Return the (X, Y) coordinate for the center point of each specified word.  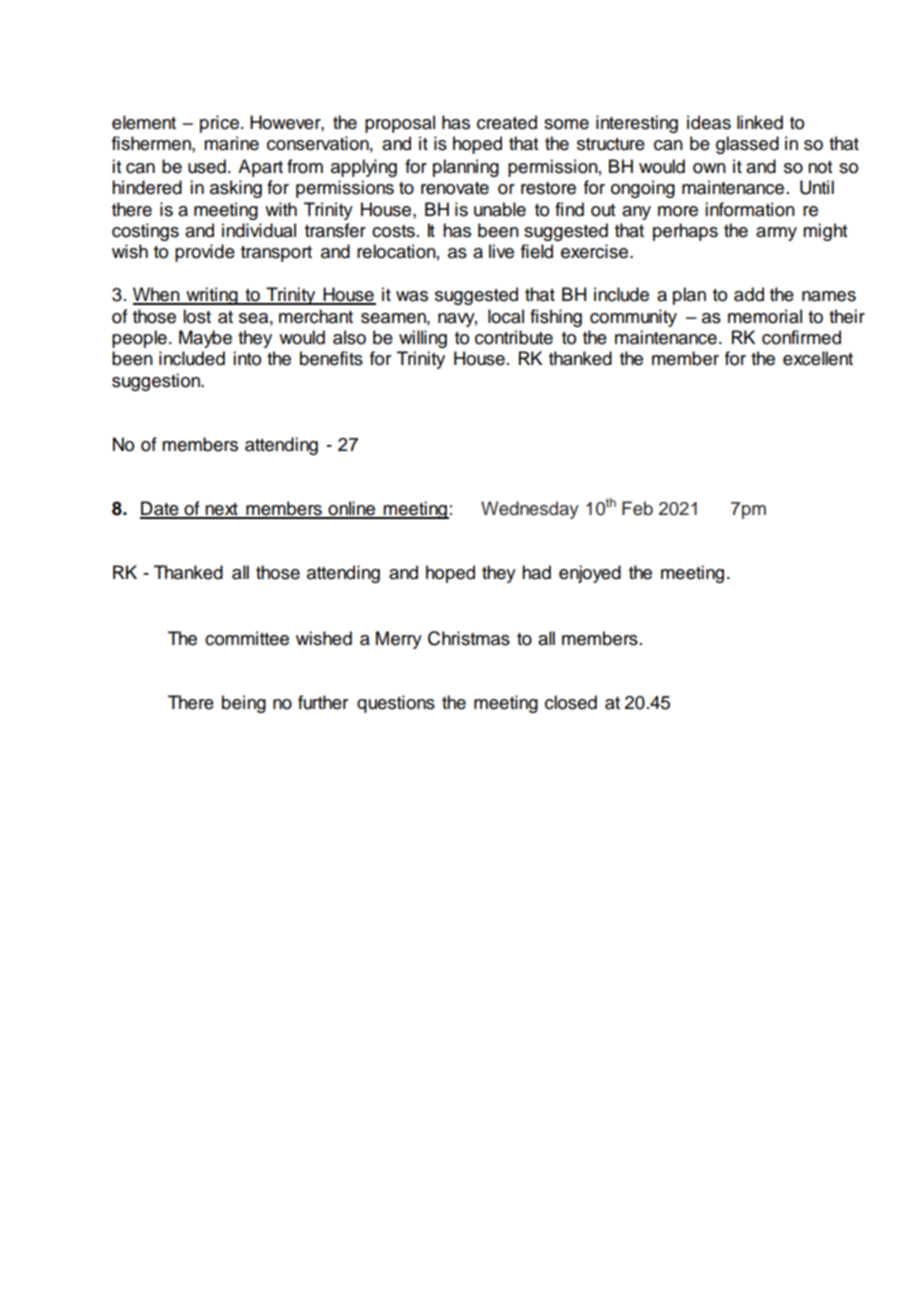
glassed (747, 145)
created (507, 122)
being (244, 704)
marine (231, 143)
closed (571, 702)
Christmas (469, 638)
